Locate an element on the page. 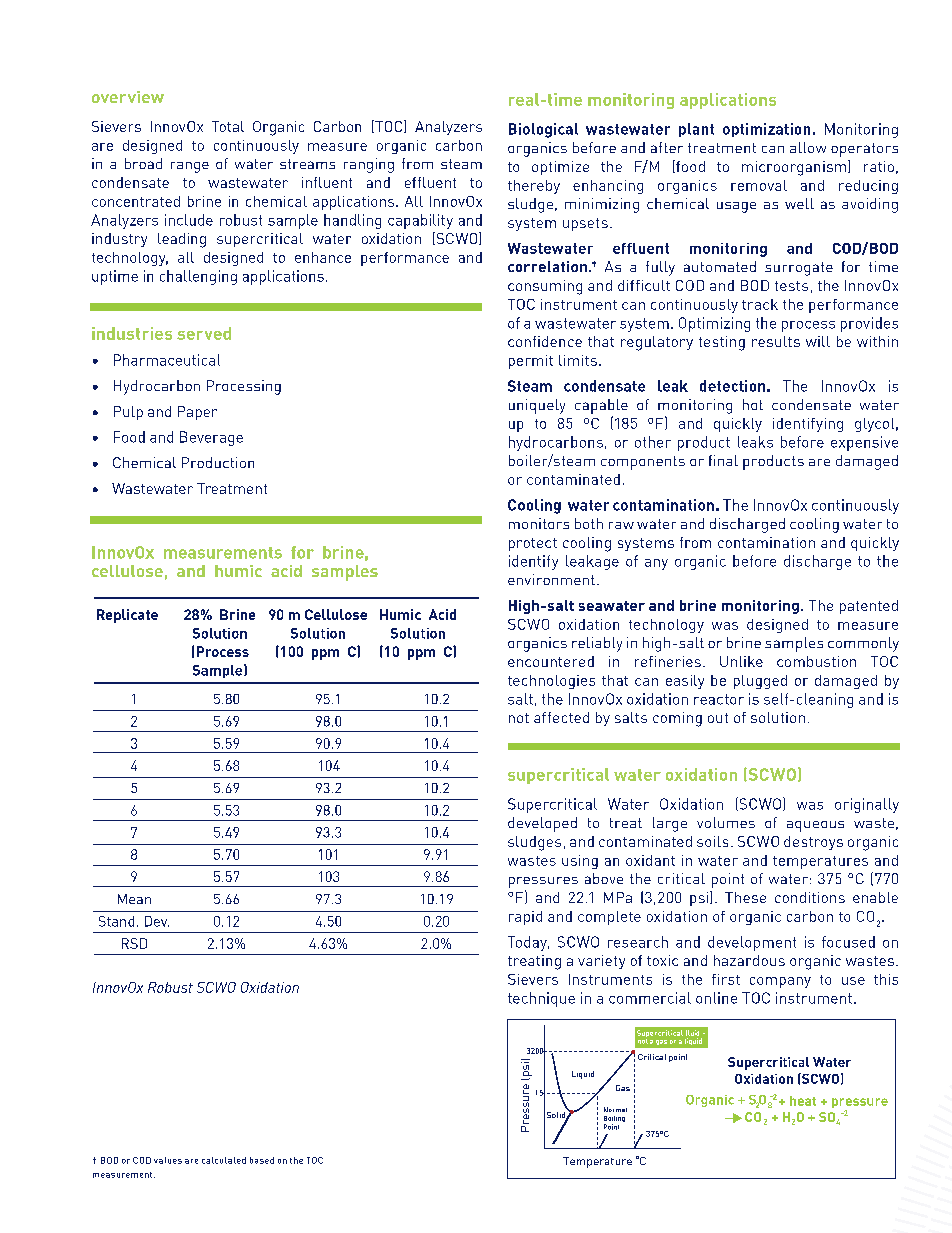 This document has width=952, height=1233. optimization is located at coordinates (766, 130).
